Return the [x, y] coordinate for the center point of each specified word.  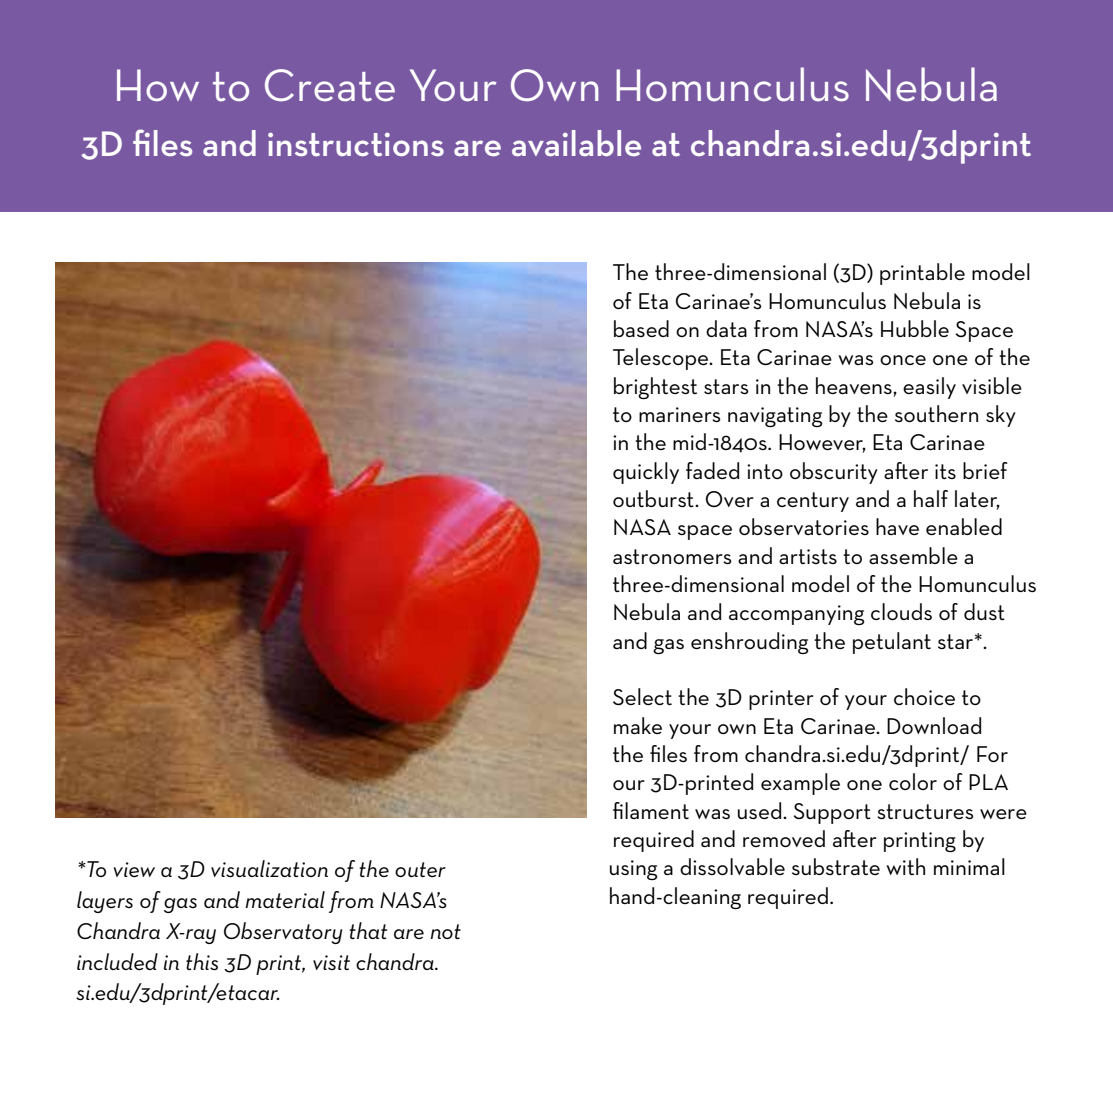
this [202, 961]
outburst [654, 498]
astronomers [672, 556]
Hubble [915, 328]
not [445, 931]
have [897, 526]
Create [330, 85]
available [576, 143]
